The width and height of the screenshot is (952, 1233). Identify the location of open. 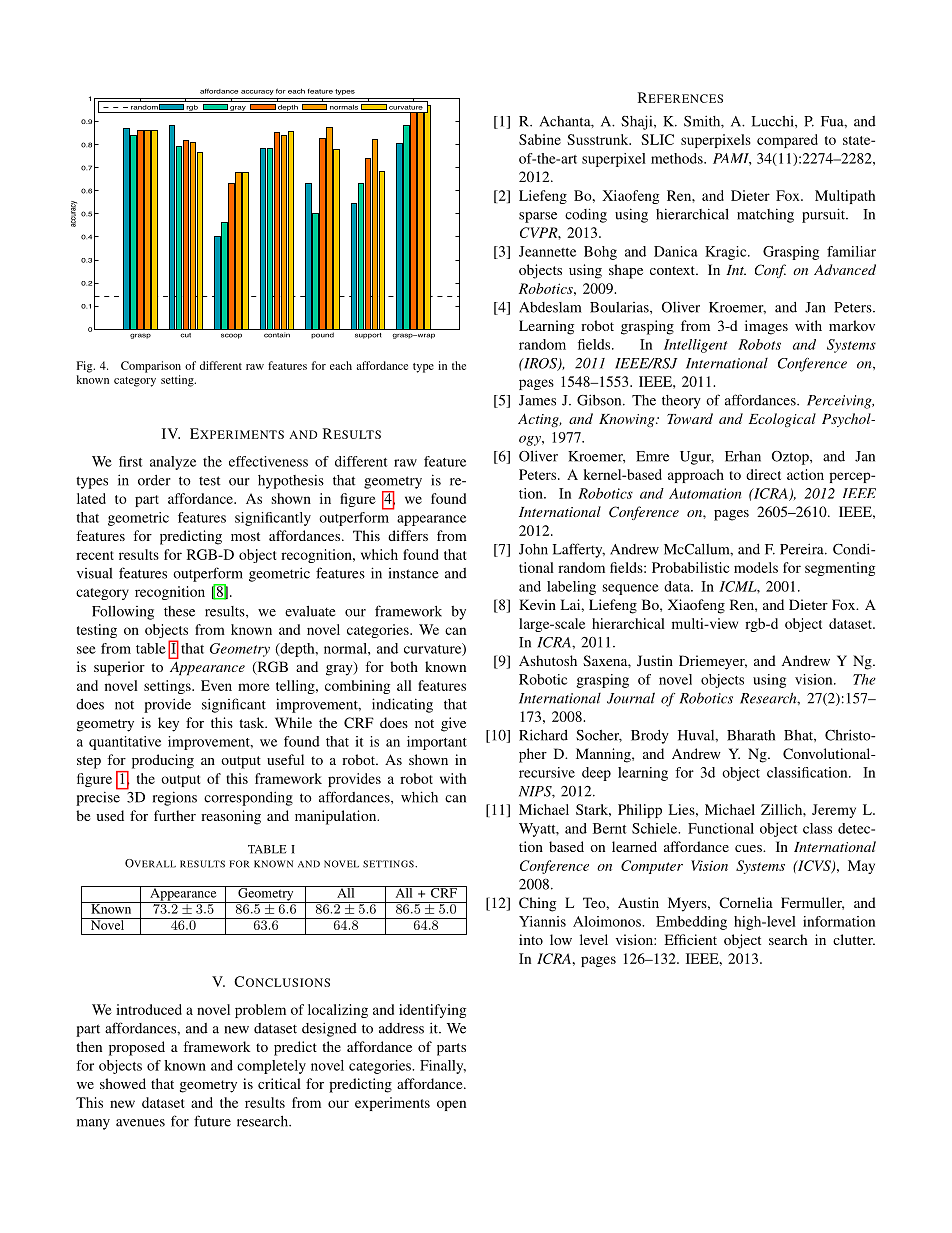
(451, 1105).
